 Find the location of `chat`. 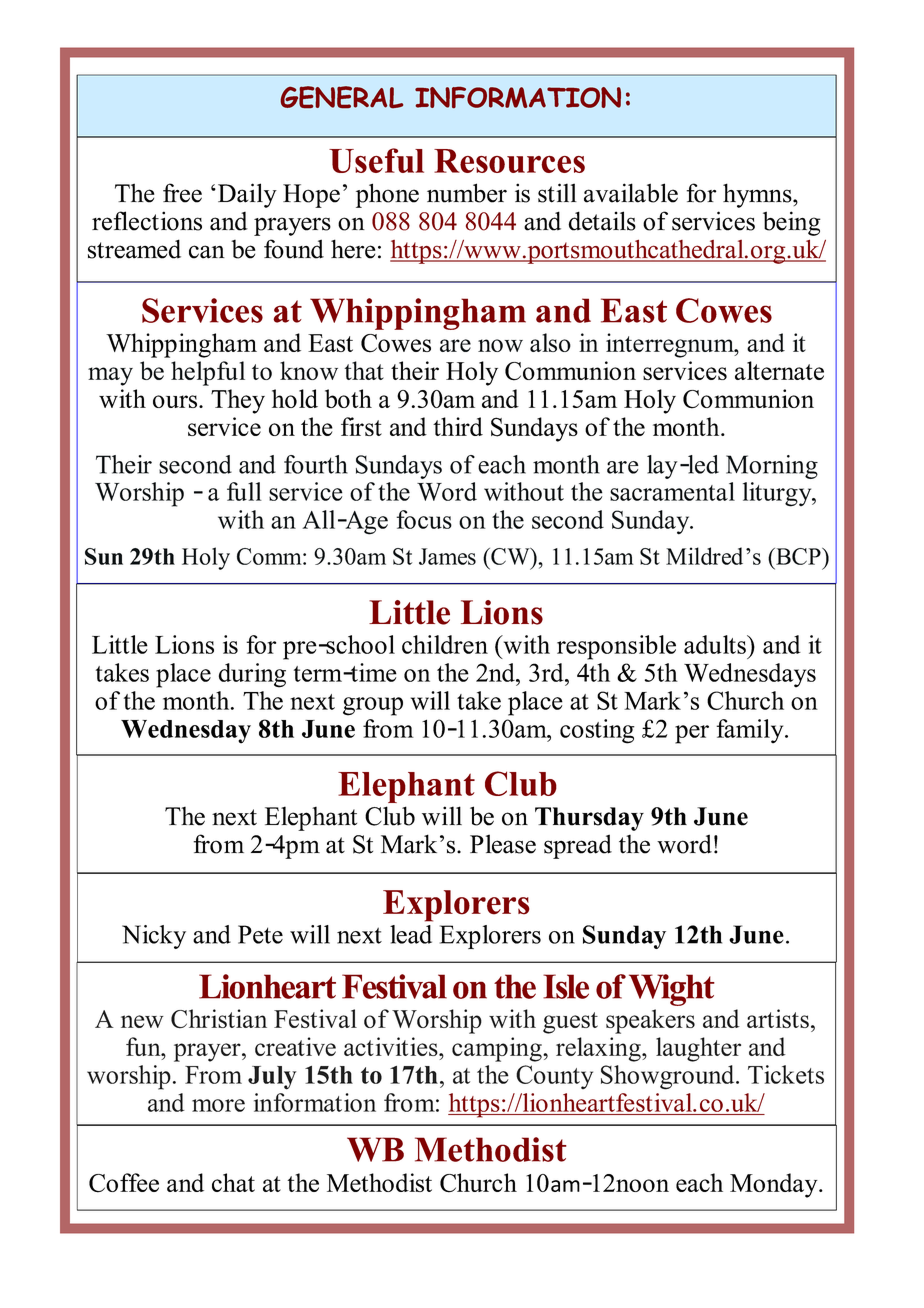

chat is located at coordinates (233, 1182).
